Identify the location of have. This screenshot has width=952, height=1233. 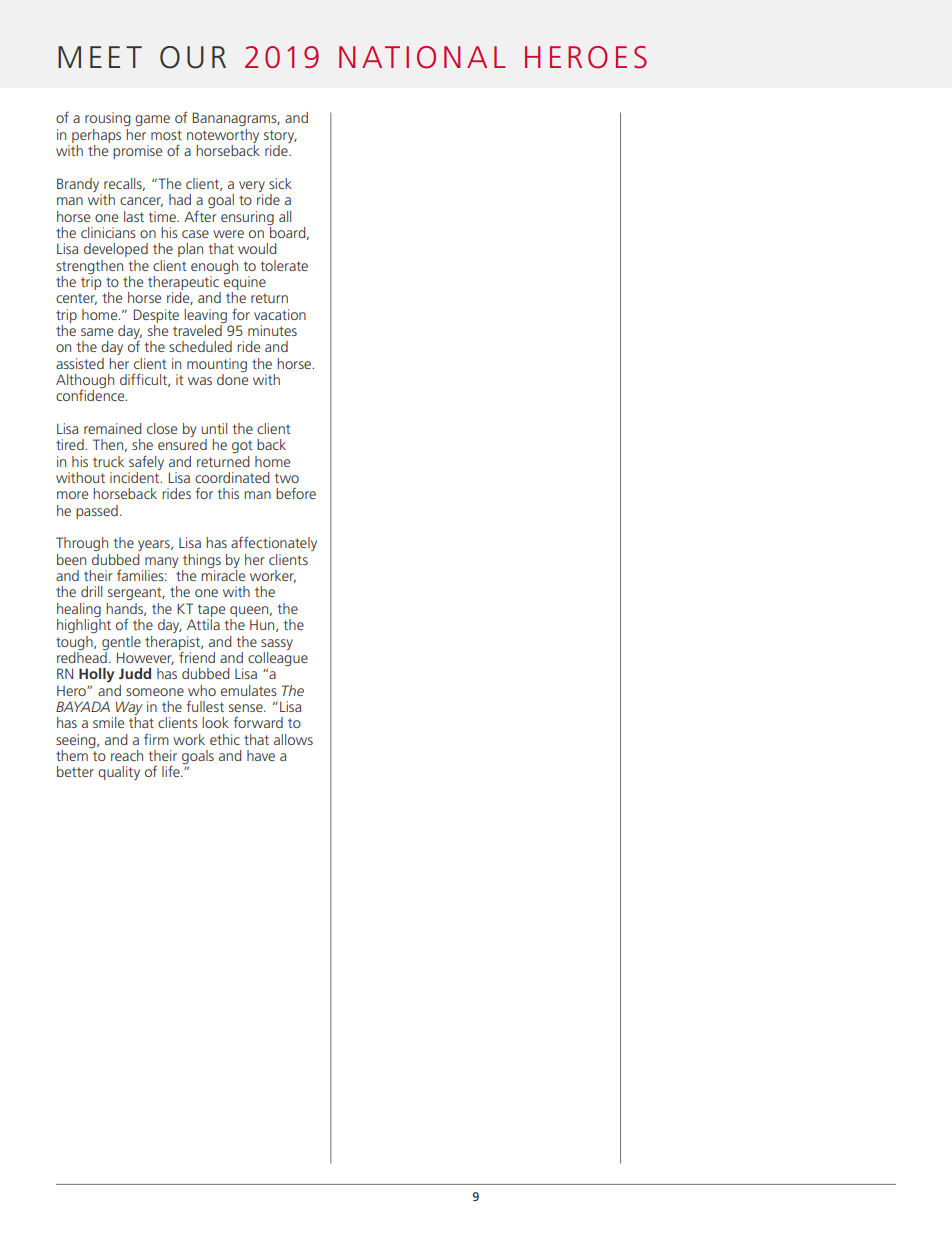
(261, 755).
